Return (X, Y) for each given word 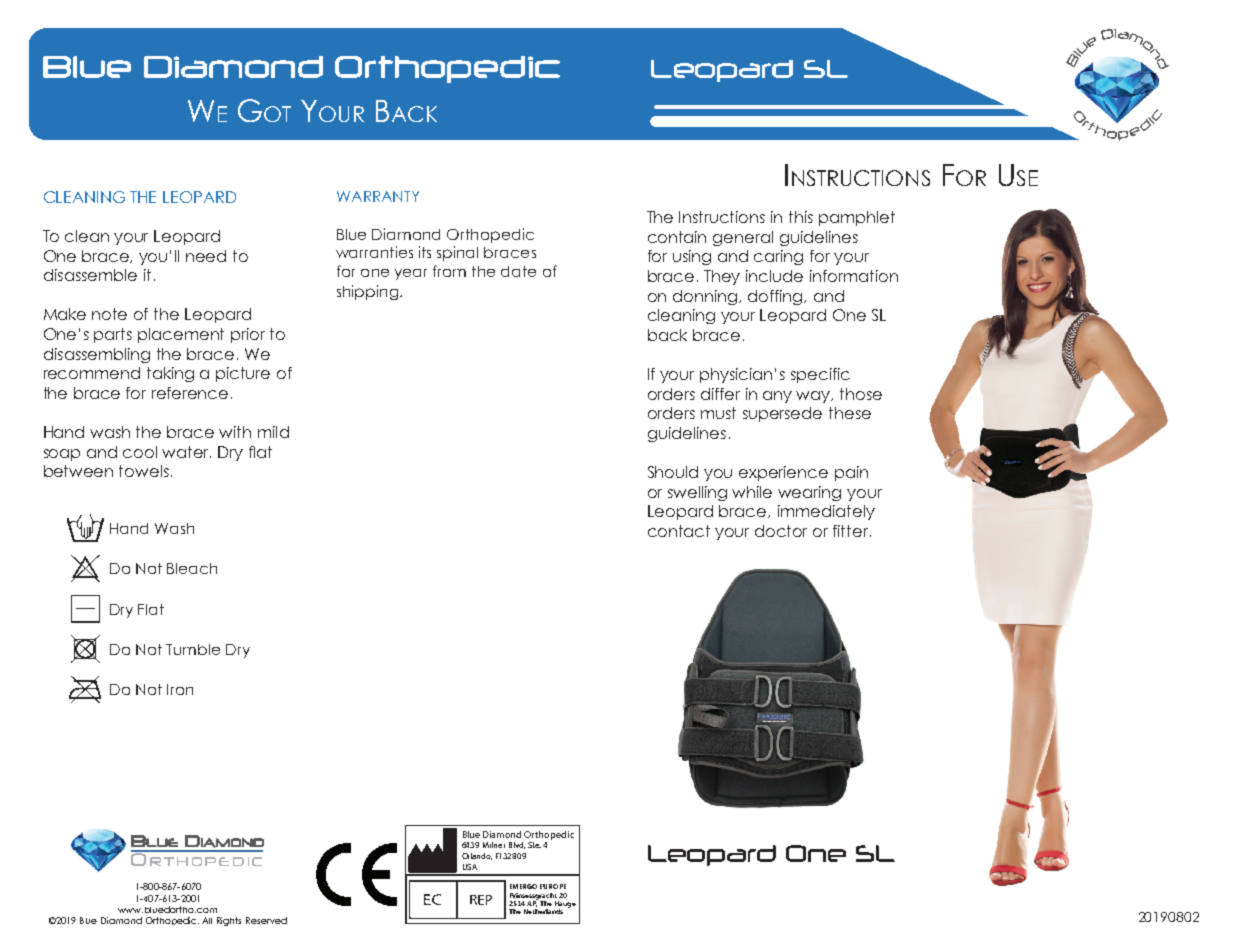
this (801, 217)
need (206, 256)
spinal (457, 253)
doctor (781, 531)
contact (679, 531)
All (207, 920)
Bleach (192, 568)
